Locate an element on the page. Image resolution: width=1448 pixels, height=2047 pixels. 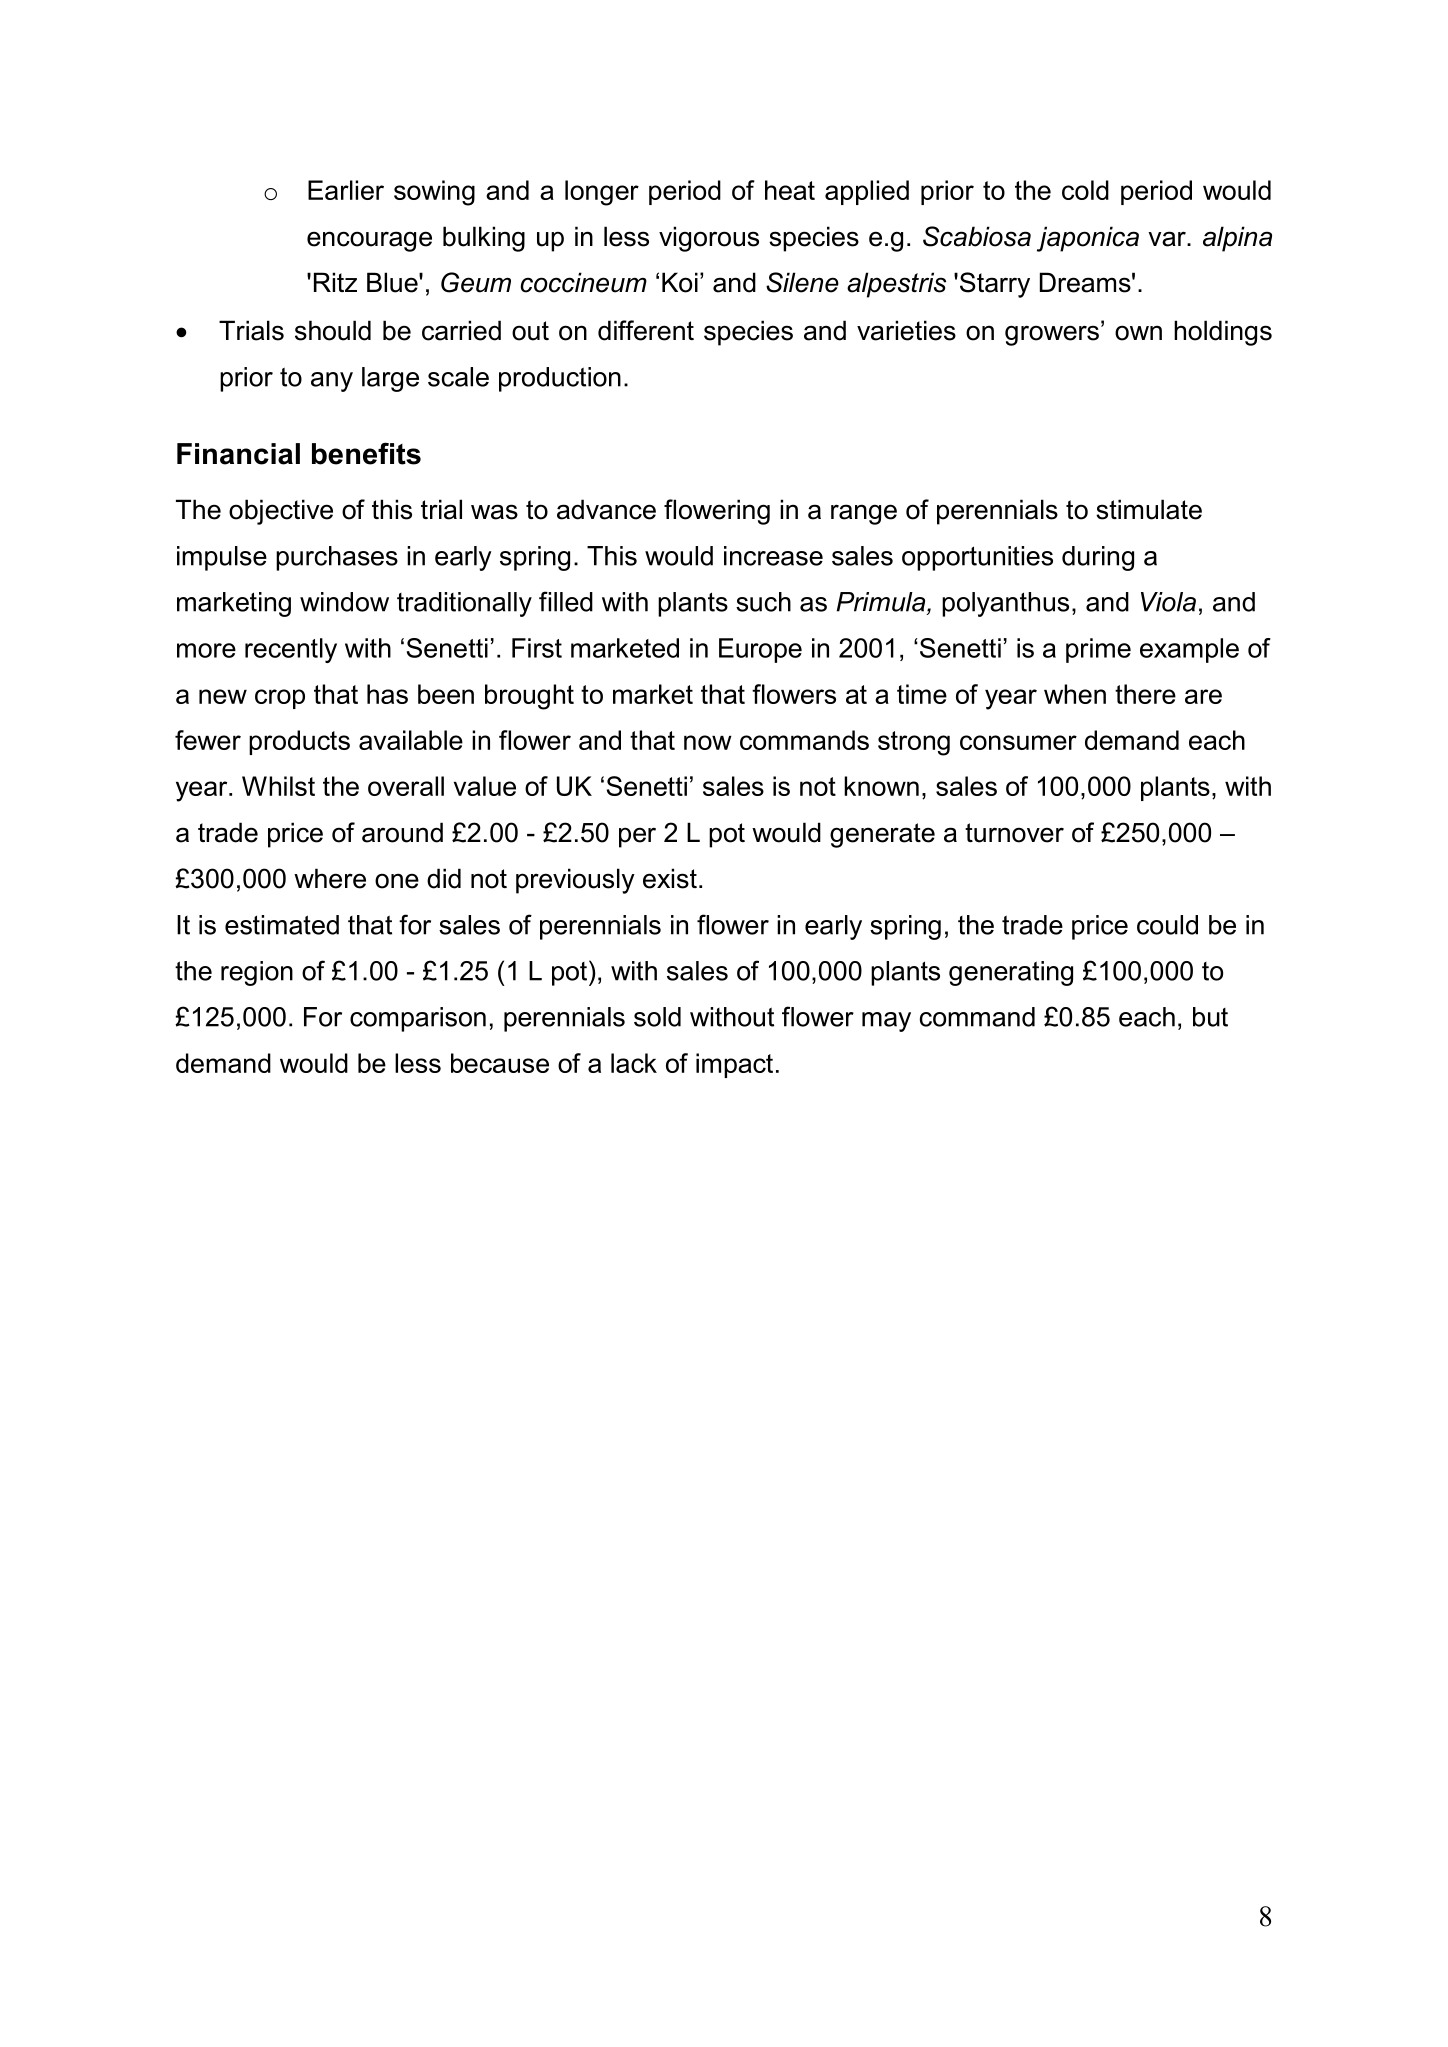
japonica is located at coordinates (1088, 239).
